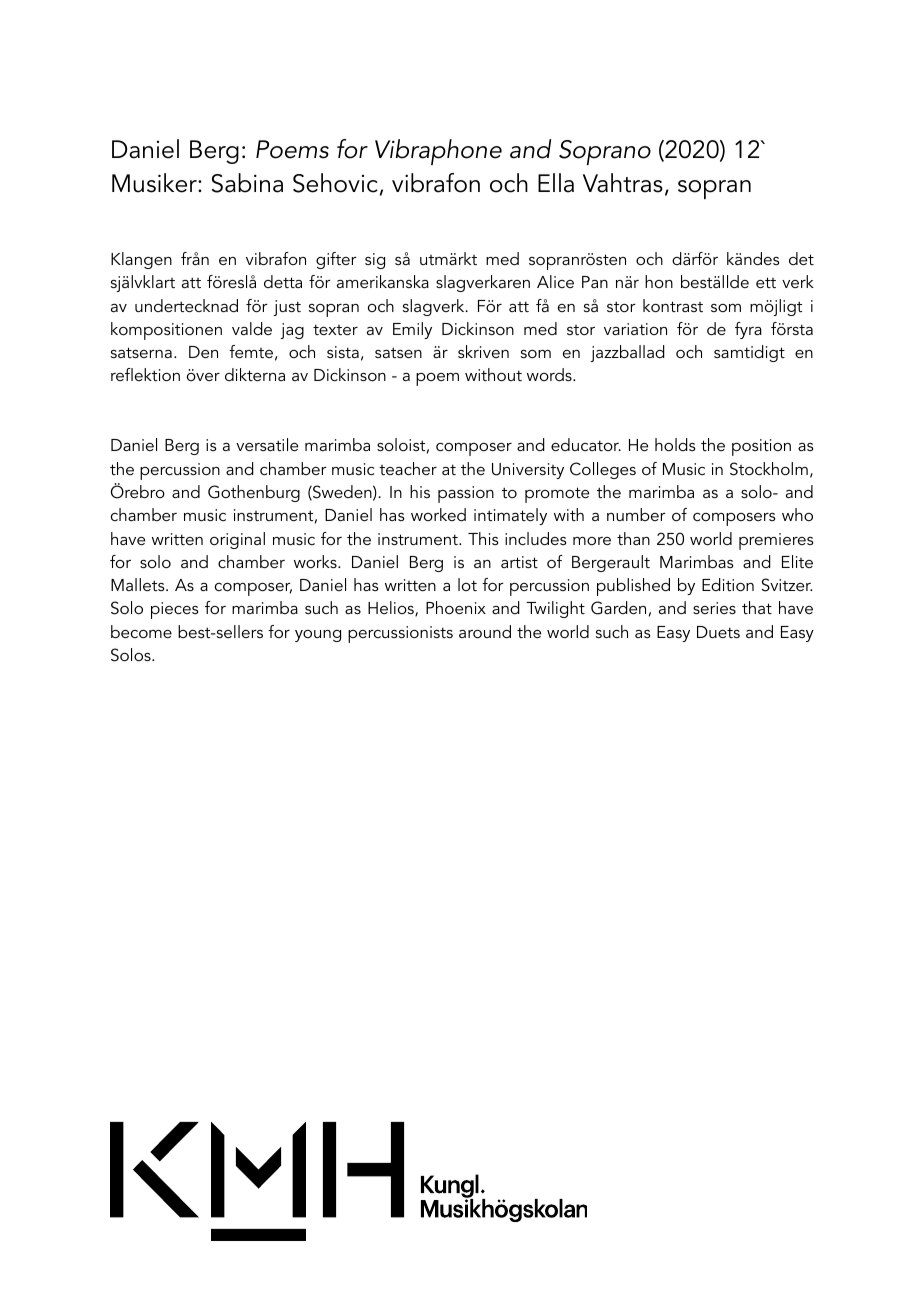 The height and width of the screenshot is (1308, 924). What do you see at coordinates (247, 183) in the screenshot?
I see `Sabina` at bounding box center [247, 183].
